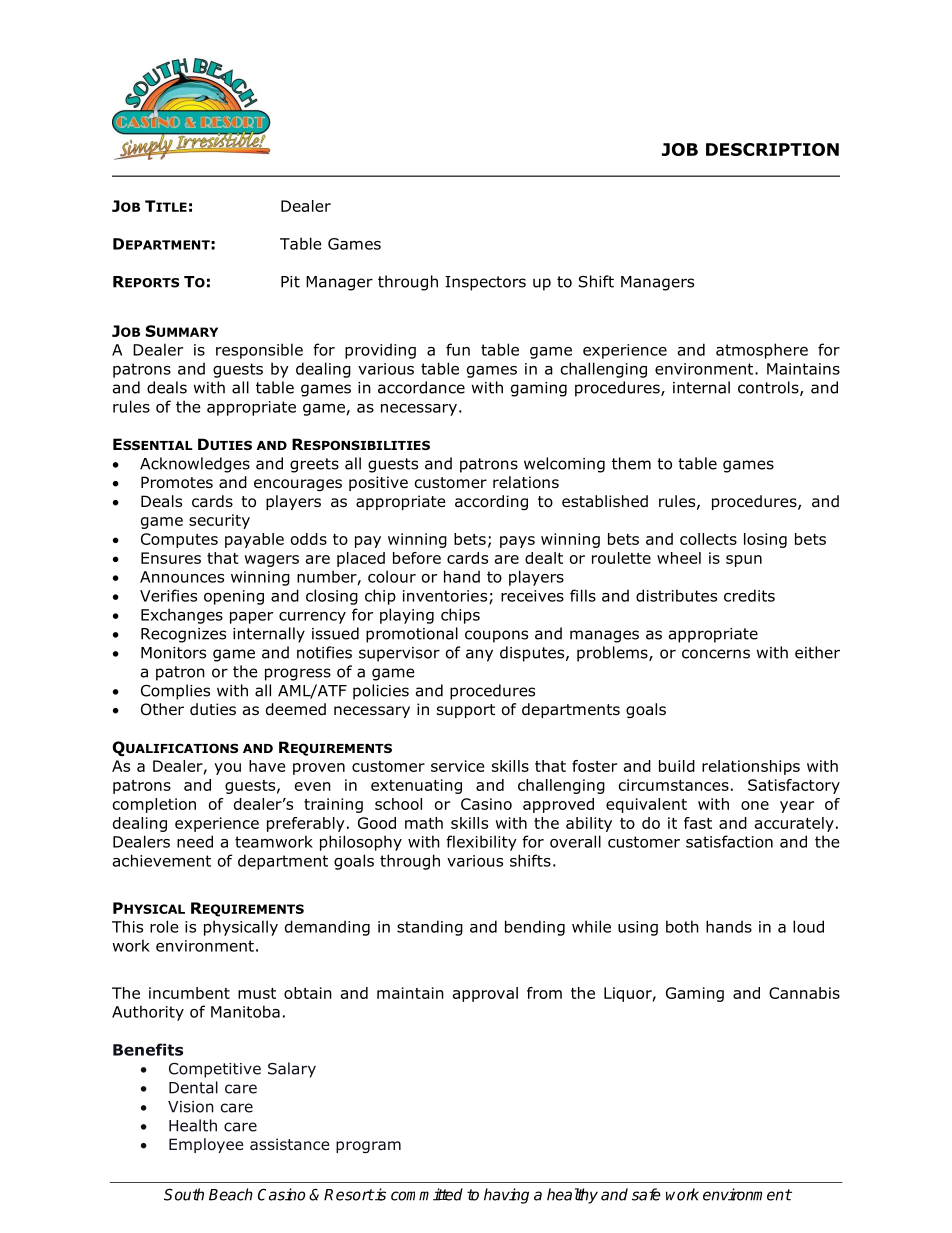  Describe the element at coordinates (206, 1145) in the image. I see `Employee` at that location.
